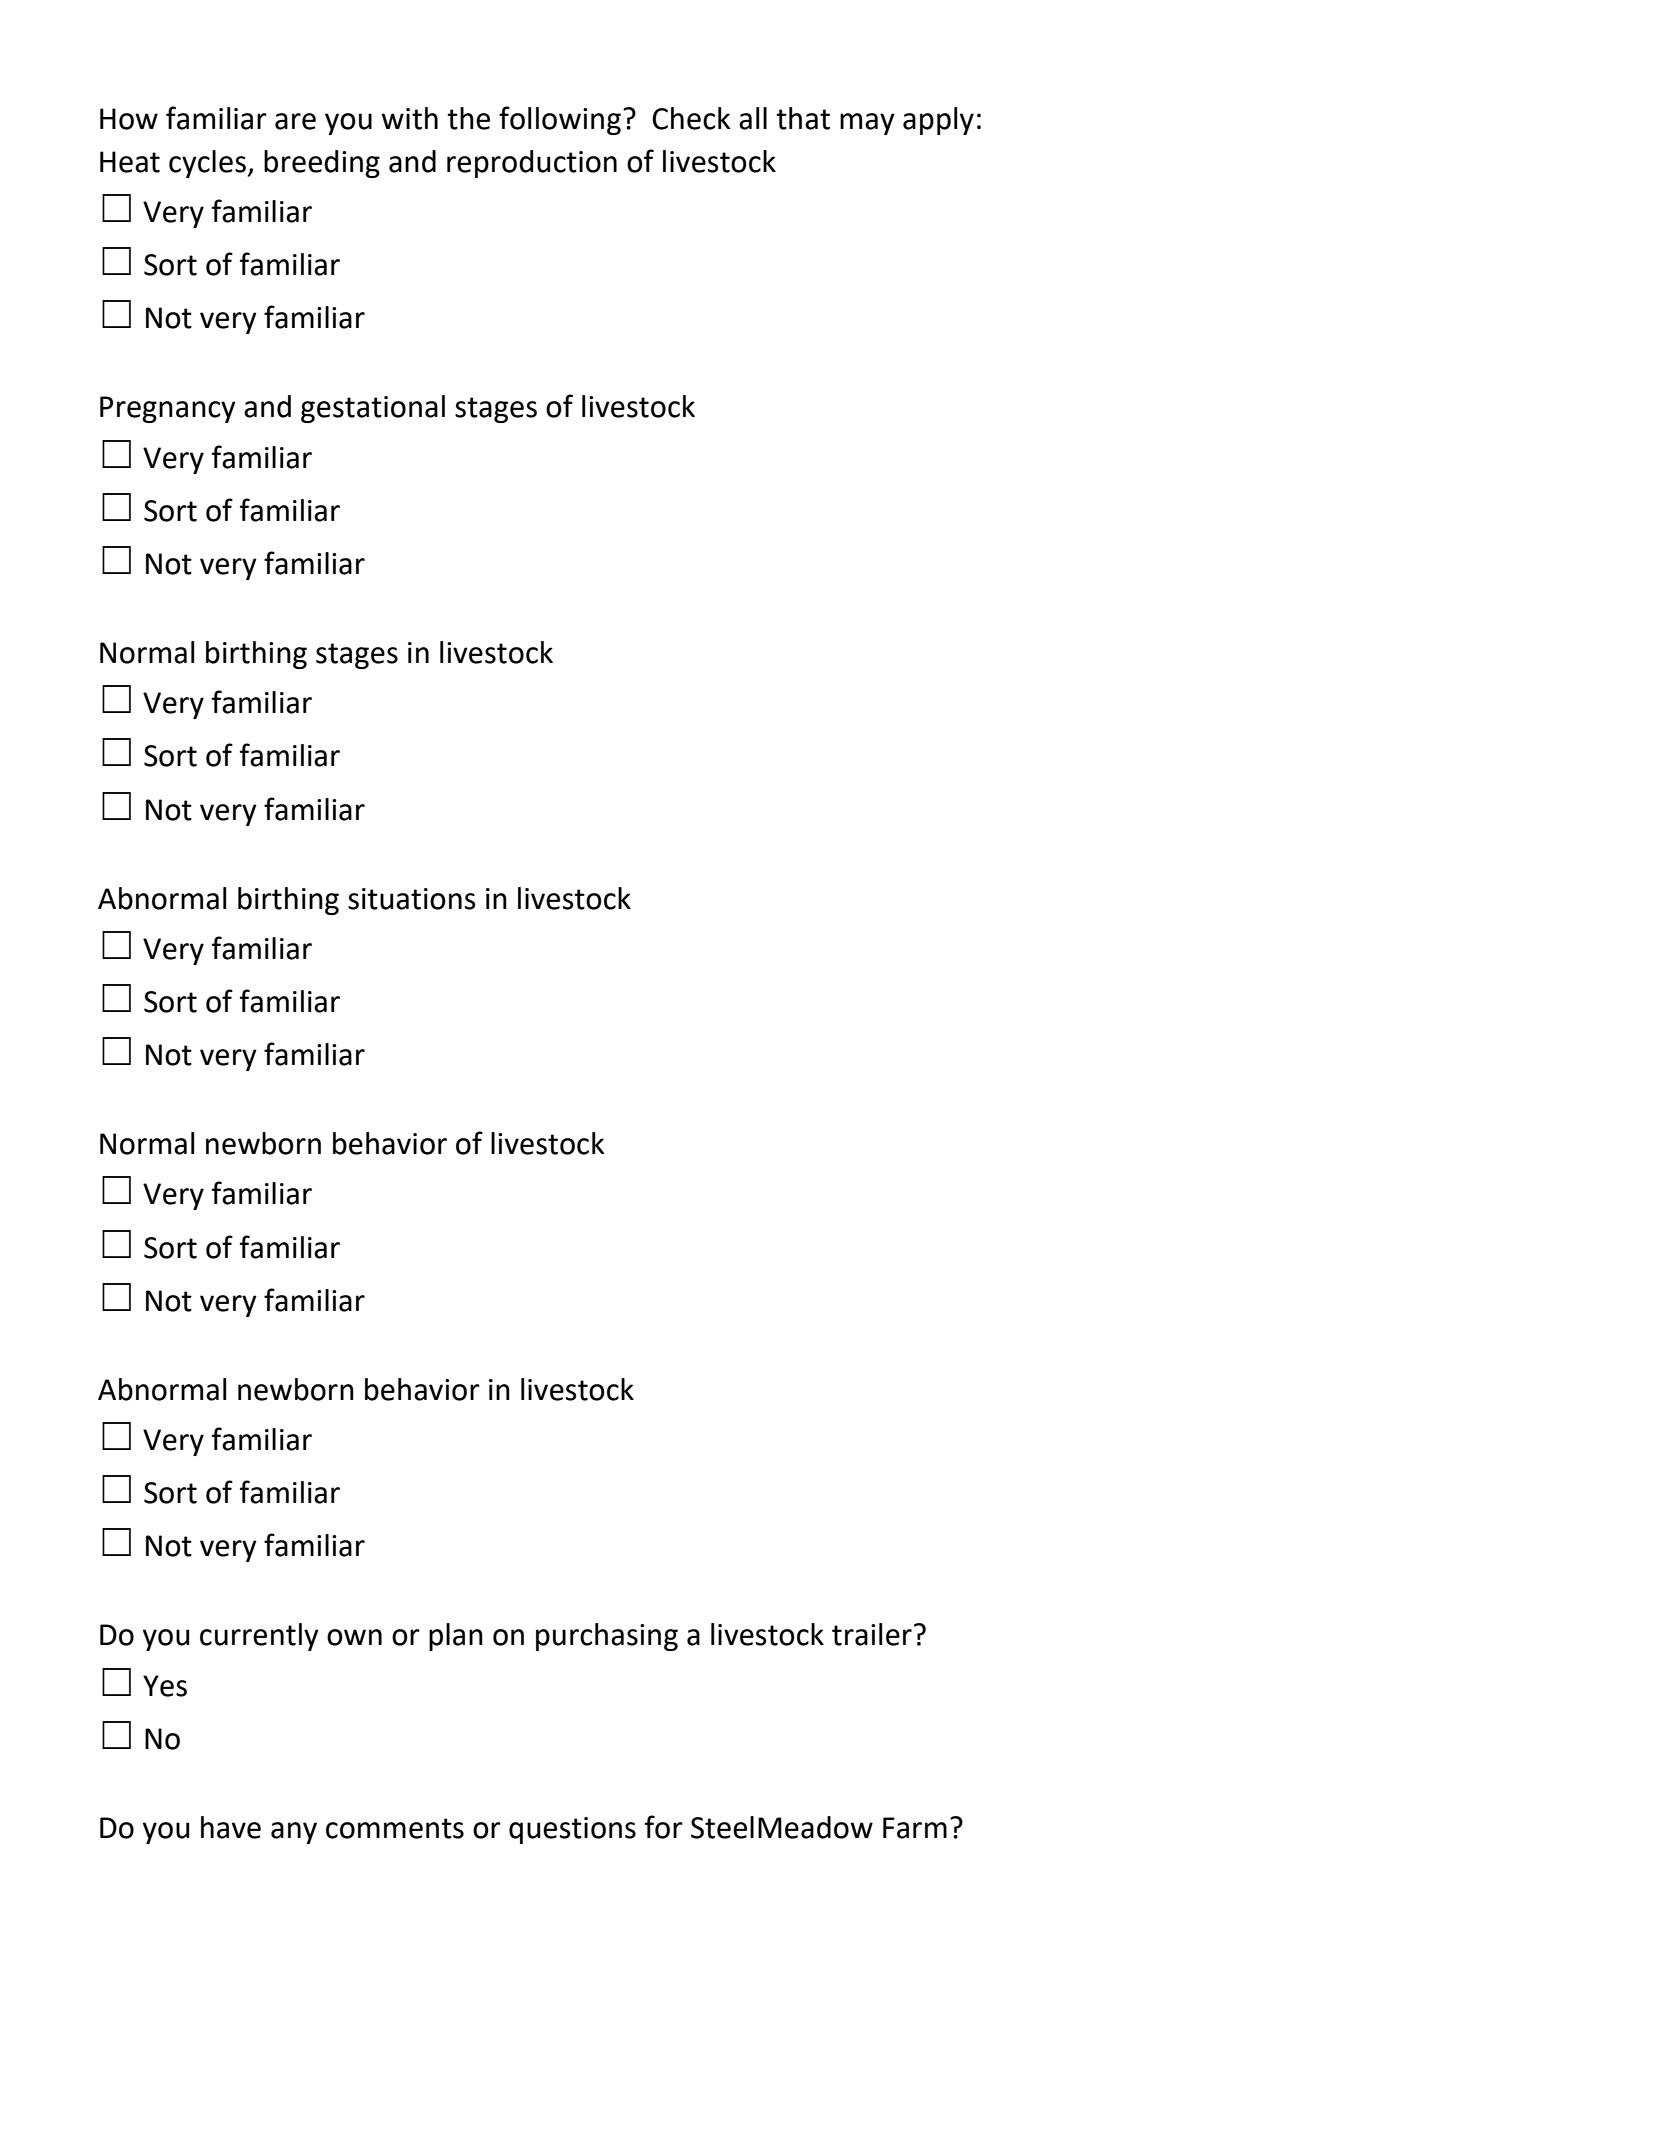  Describe the element at coordinates (867, 124) in the screenshot. I see `may` at that location.
